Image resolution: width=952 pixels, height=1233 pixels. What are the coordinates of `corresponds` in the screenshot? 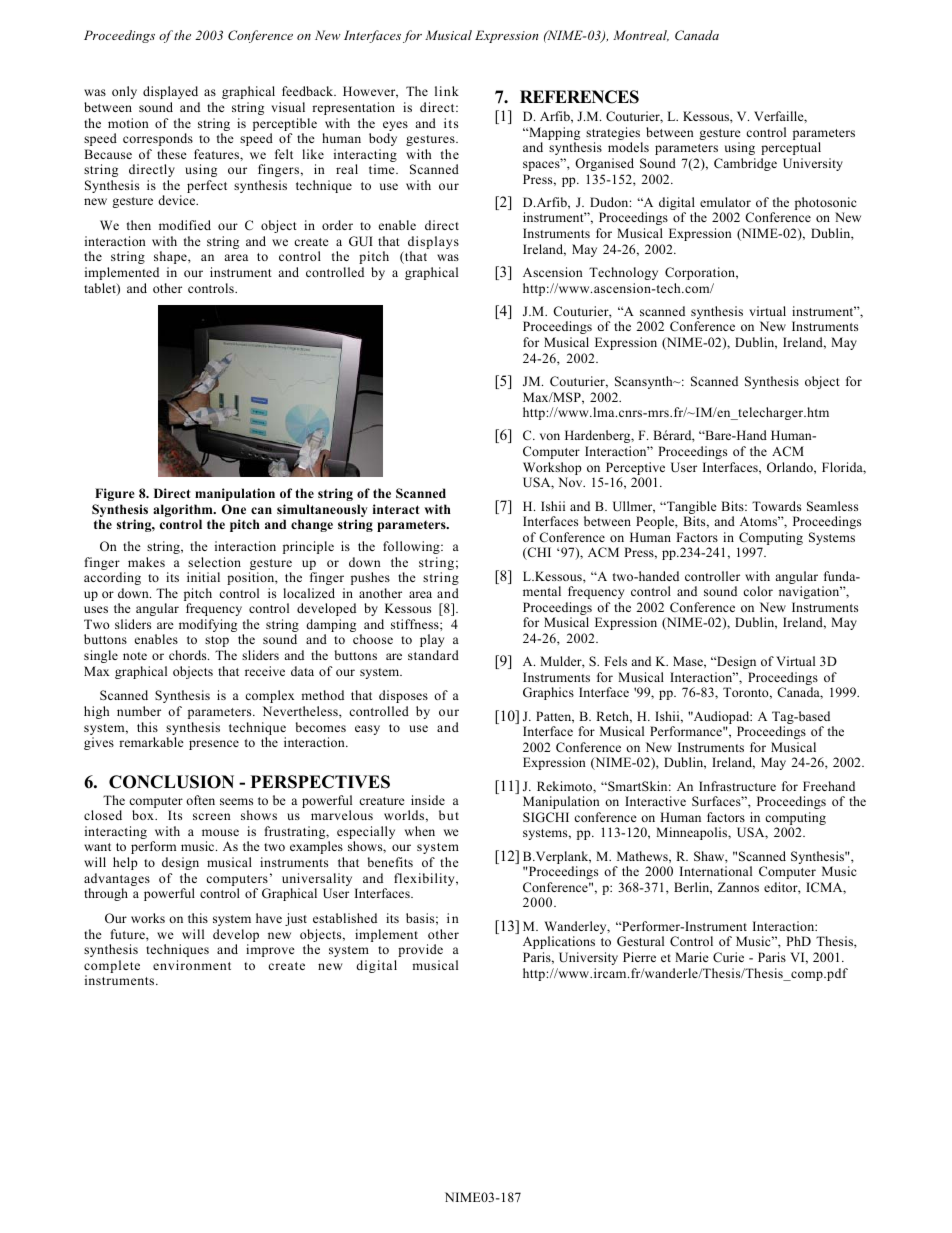 It's located at (158, 139).
